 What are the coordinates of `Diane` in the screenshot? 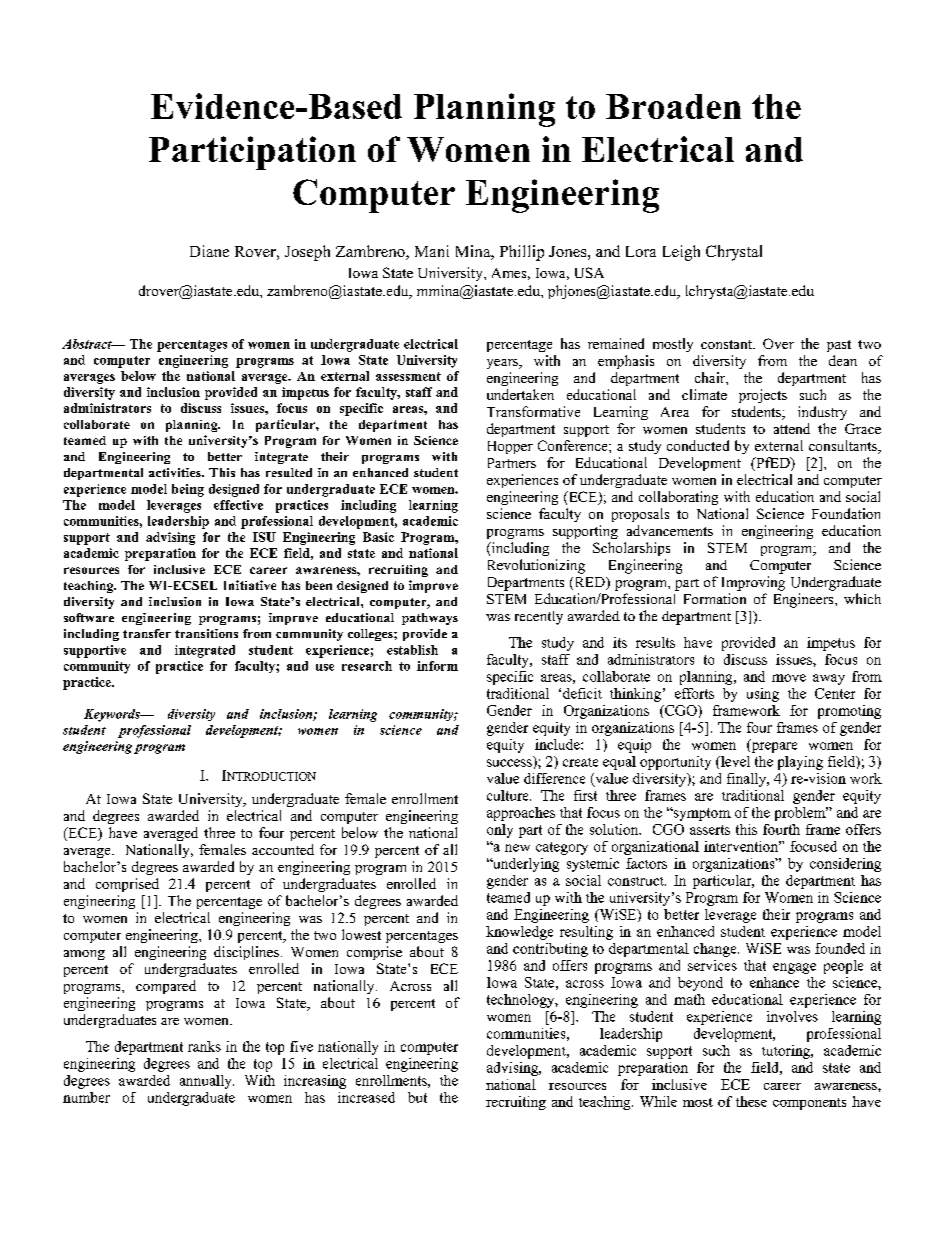 It's located at (209, 251).
